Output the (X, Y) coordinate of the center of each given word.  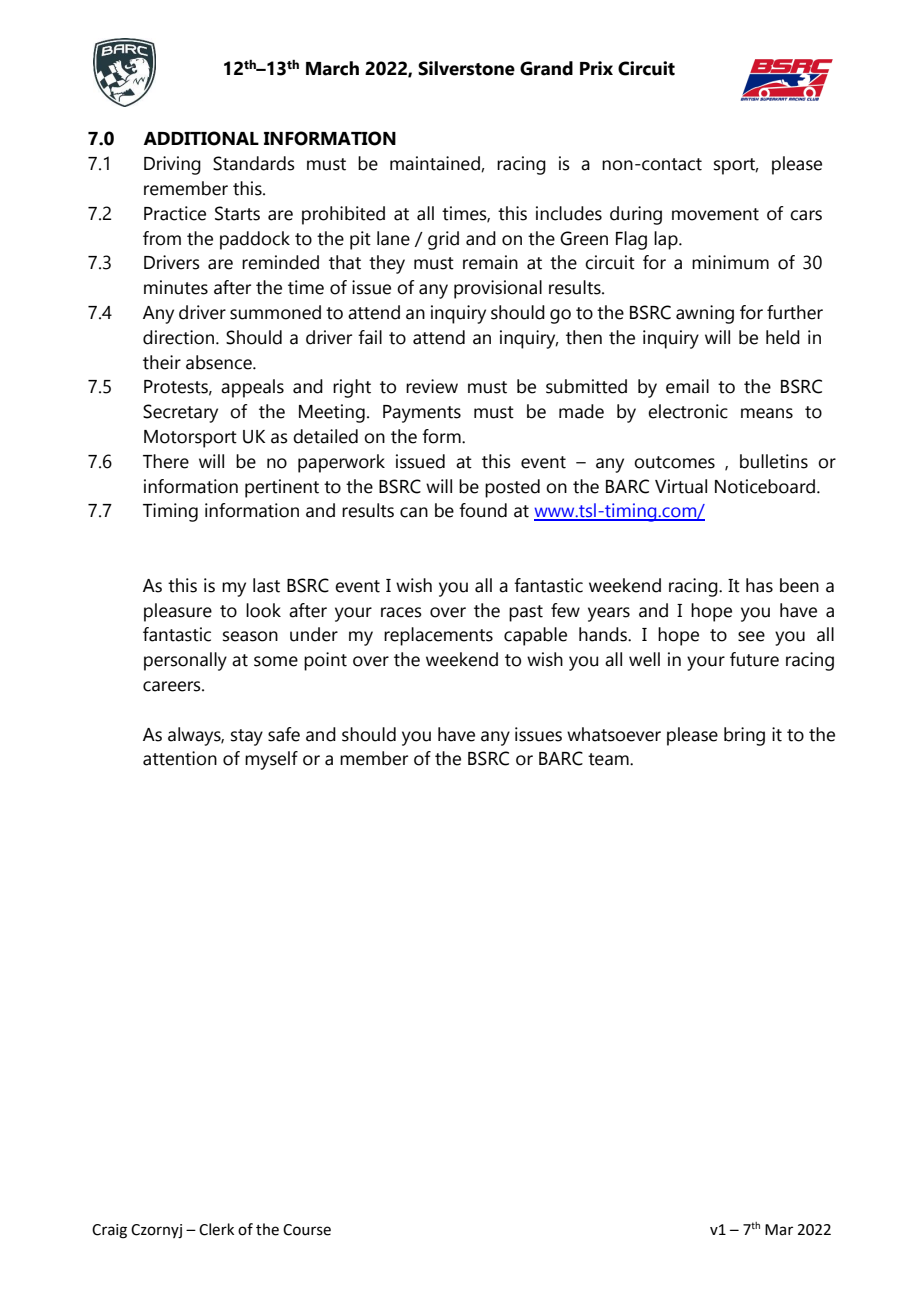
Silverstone (466, 68)
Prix (596, 68)
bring (744, 736)
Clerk (216, 1229)
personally (185, 661)
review (432, 386)
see (751, 636)
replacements (438, 636)
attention (180, 758)
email (687, 386)
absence (220, 362)
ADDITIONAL (201, 138)
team (609, 759)
